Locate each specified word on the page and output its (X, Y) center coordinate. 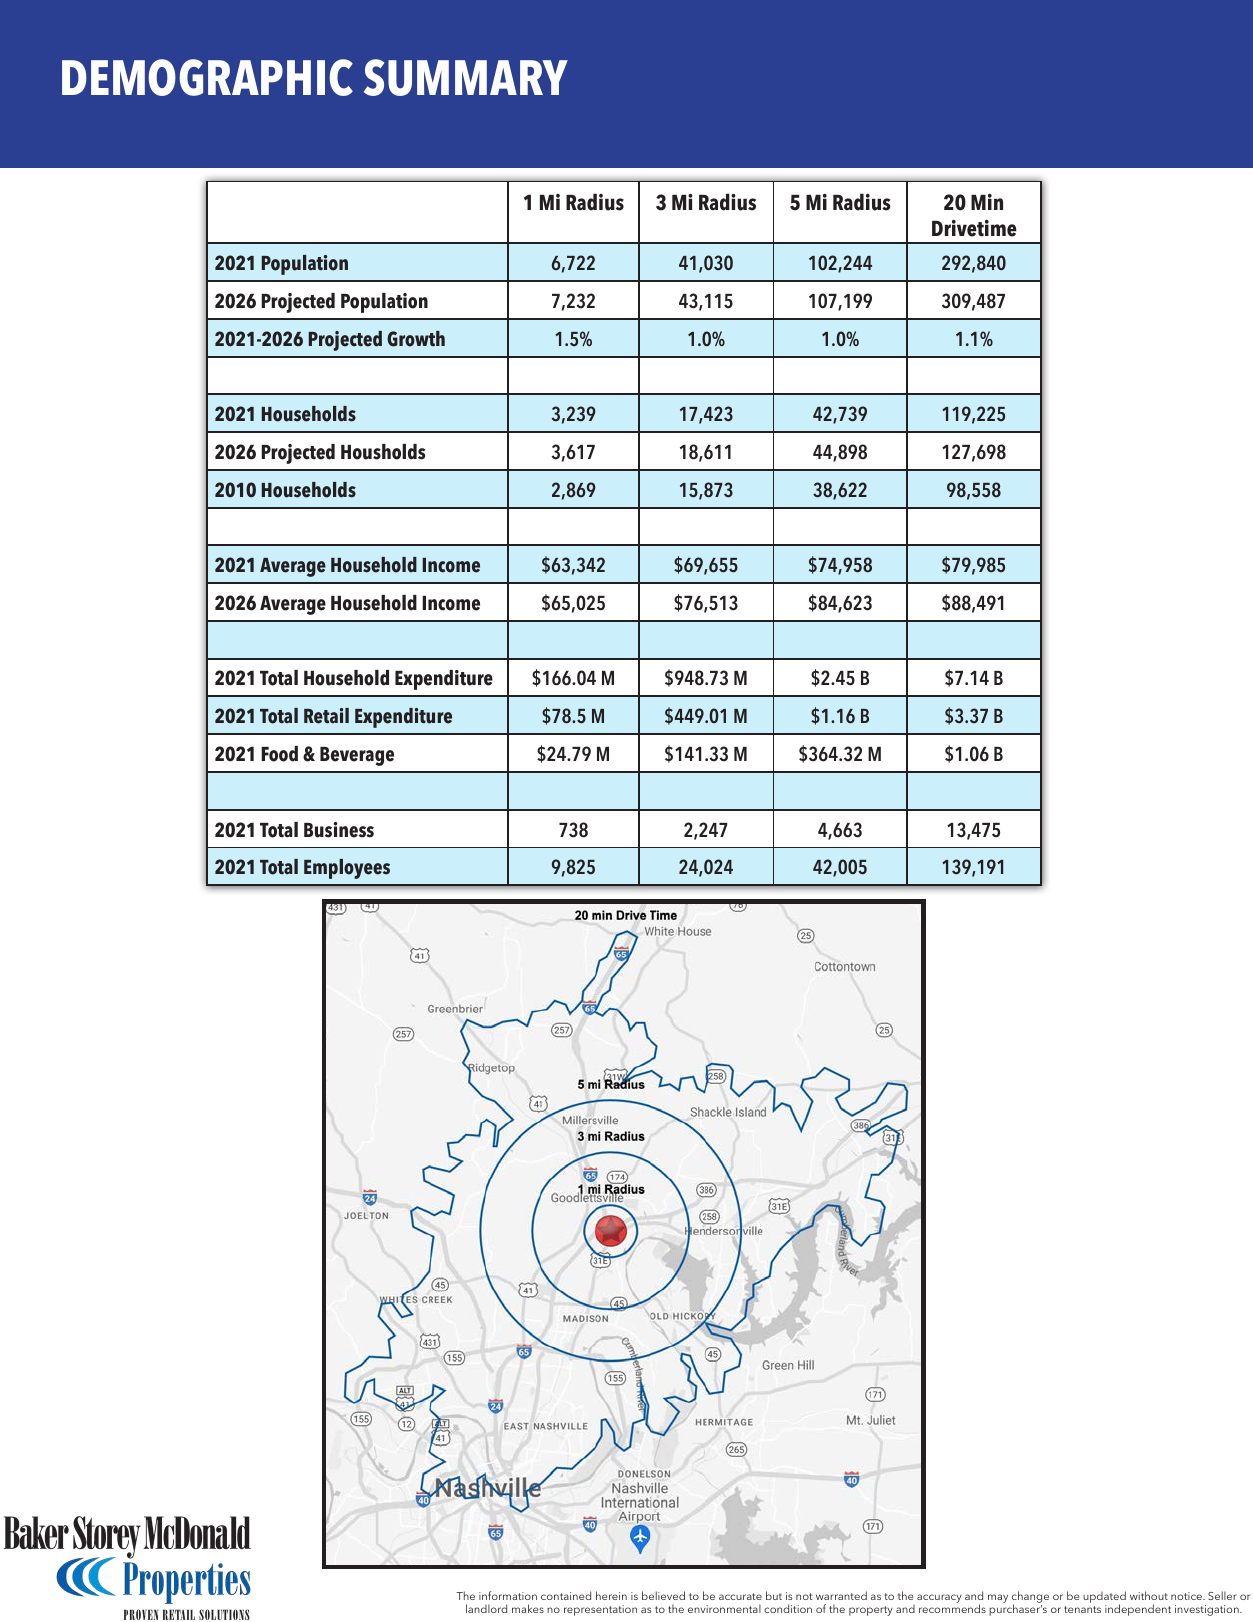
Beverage (357, 756)
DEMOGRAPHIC (207, 77)
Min (987, 202)
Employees (347, 869)
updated (1104, 1598)
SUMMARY (466, 77)
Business (339, 830)
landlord (486, 1608)
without (1149, 1595)
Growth (416, 339)
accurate (740, 1596)
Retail (326, 716)
